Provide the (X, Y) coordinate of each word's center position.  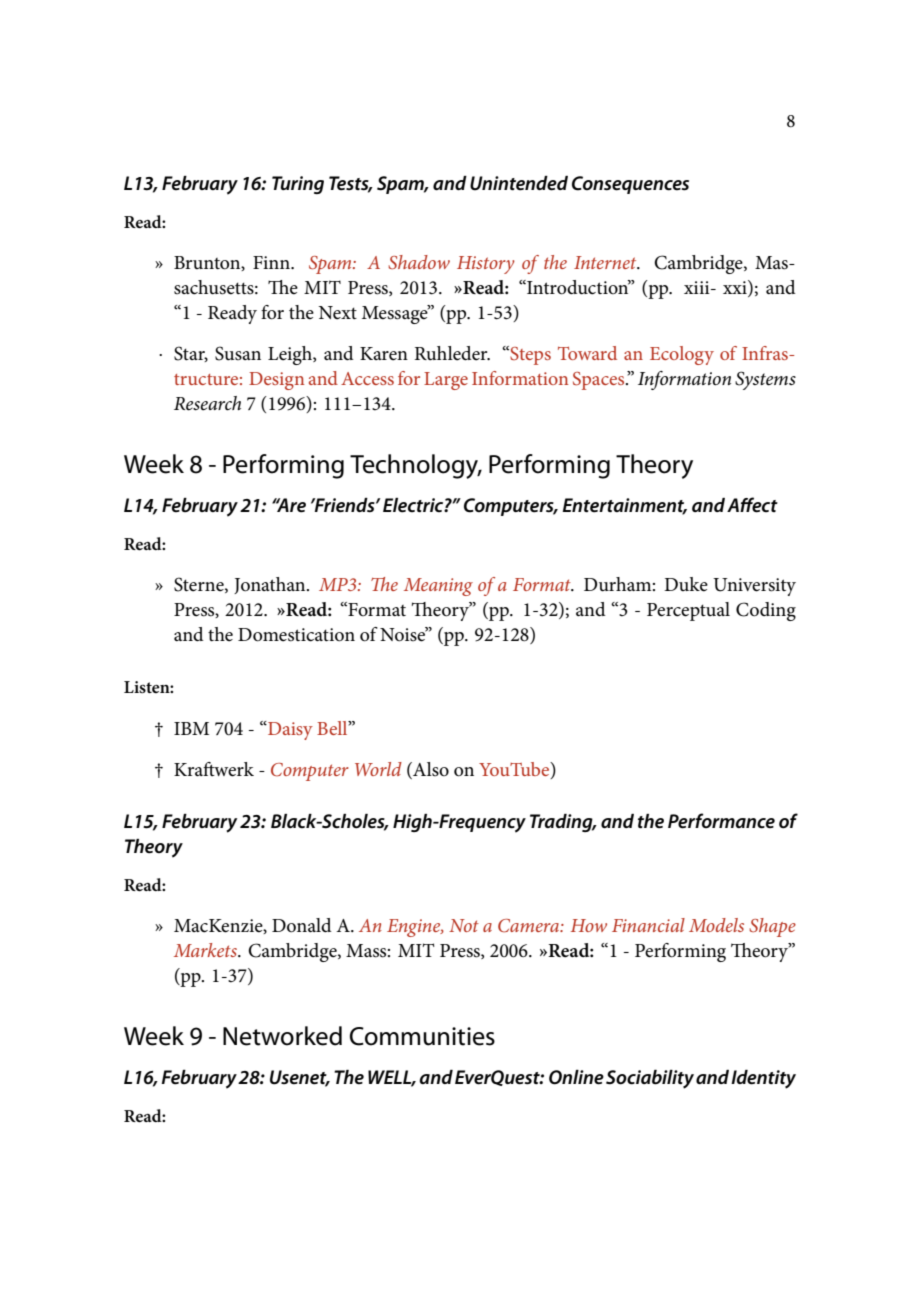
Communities (422, 1036)
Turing (298, 185)
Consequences (630, 185)
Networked (282, 1036)
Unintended (519, 183)
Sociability (650, 1079)
